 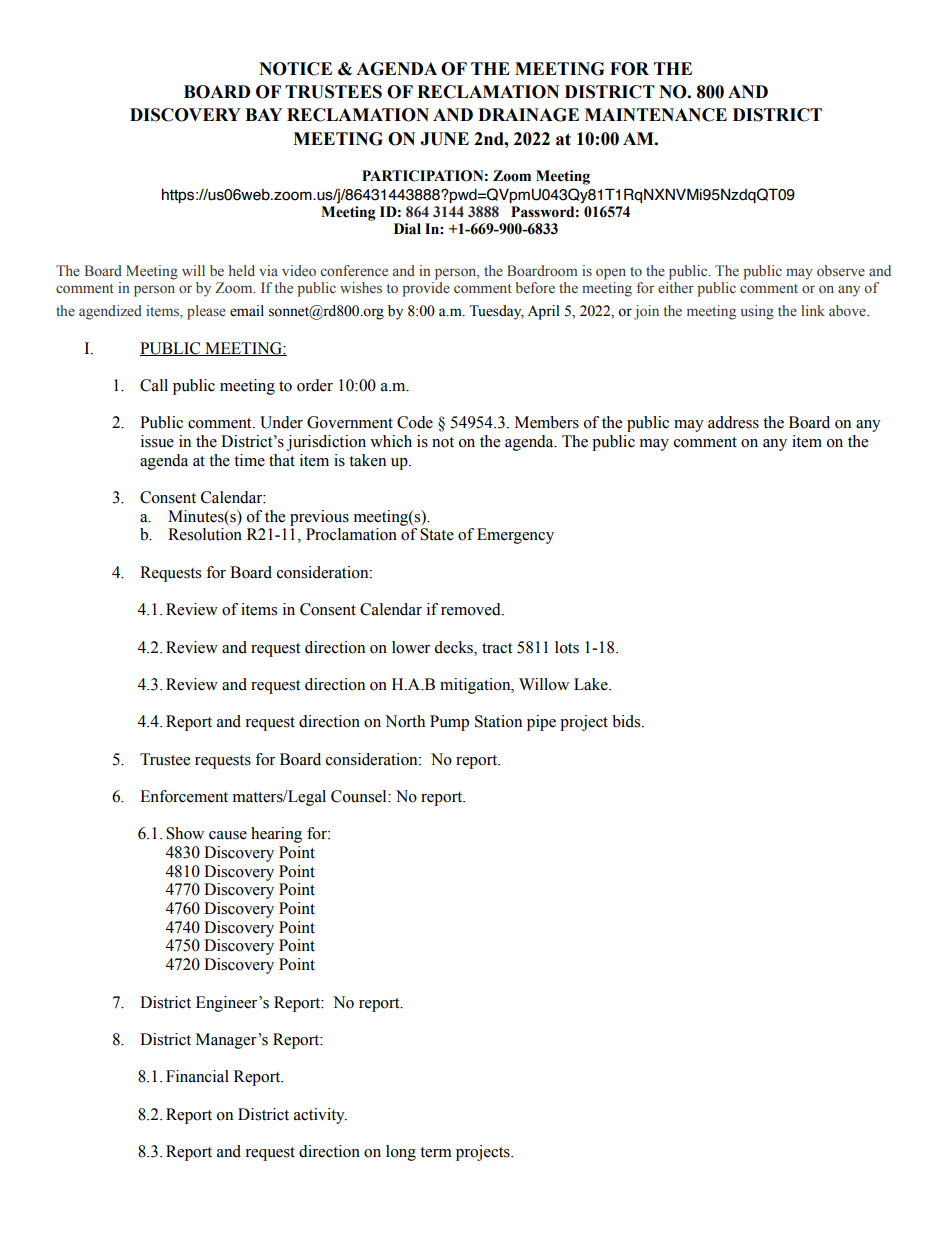 I want to click on term, so click(x=436, y=1152).
